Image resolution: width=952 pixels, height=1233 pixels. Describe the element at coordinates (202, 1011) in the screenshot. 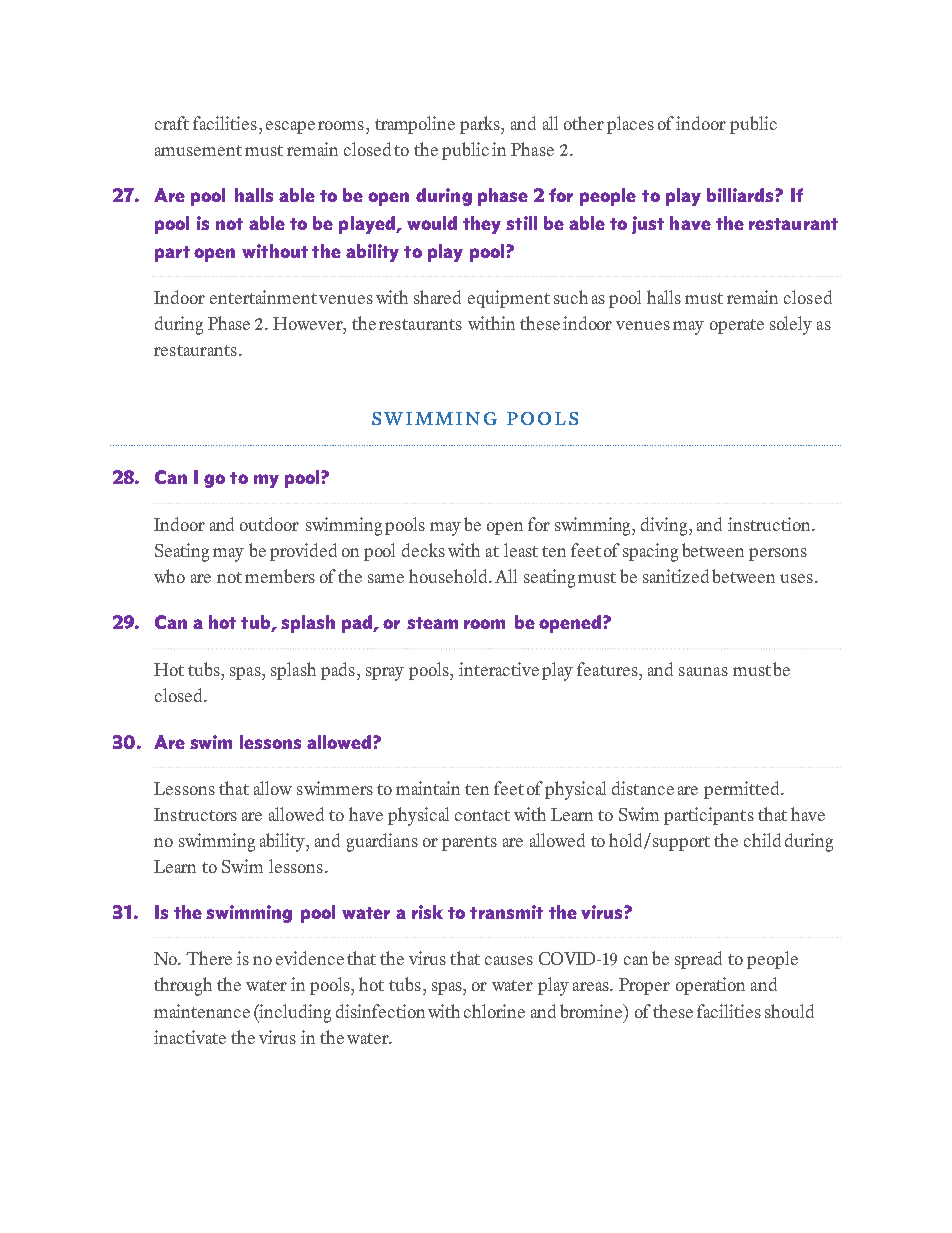

I see `maintenance` at that location.
